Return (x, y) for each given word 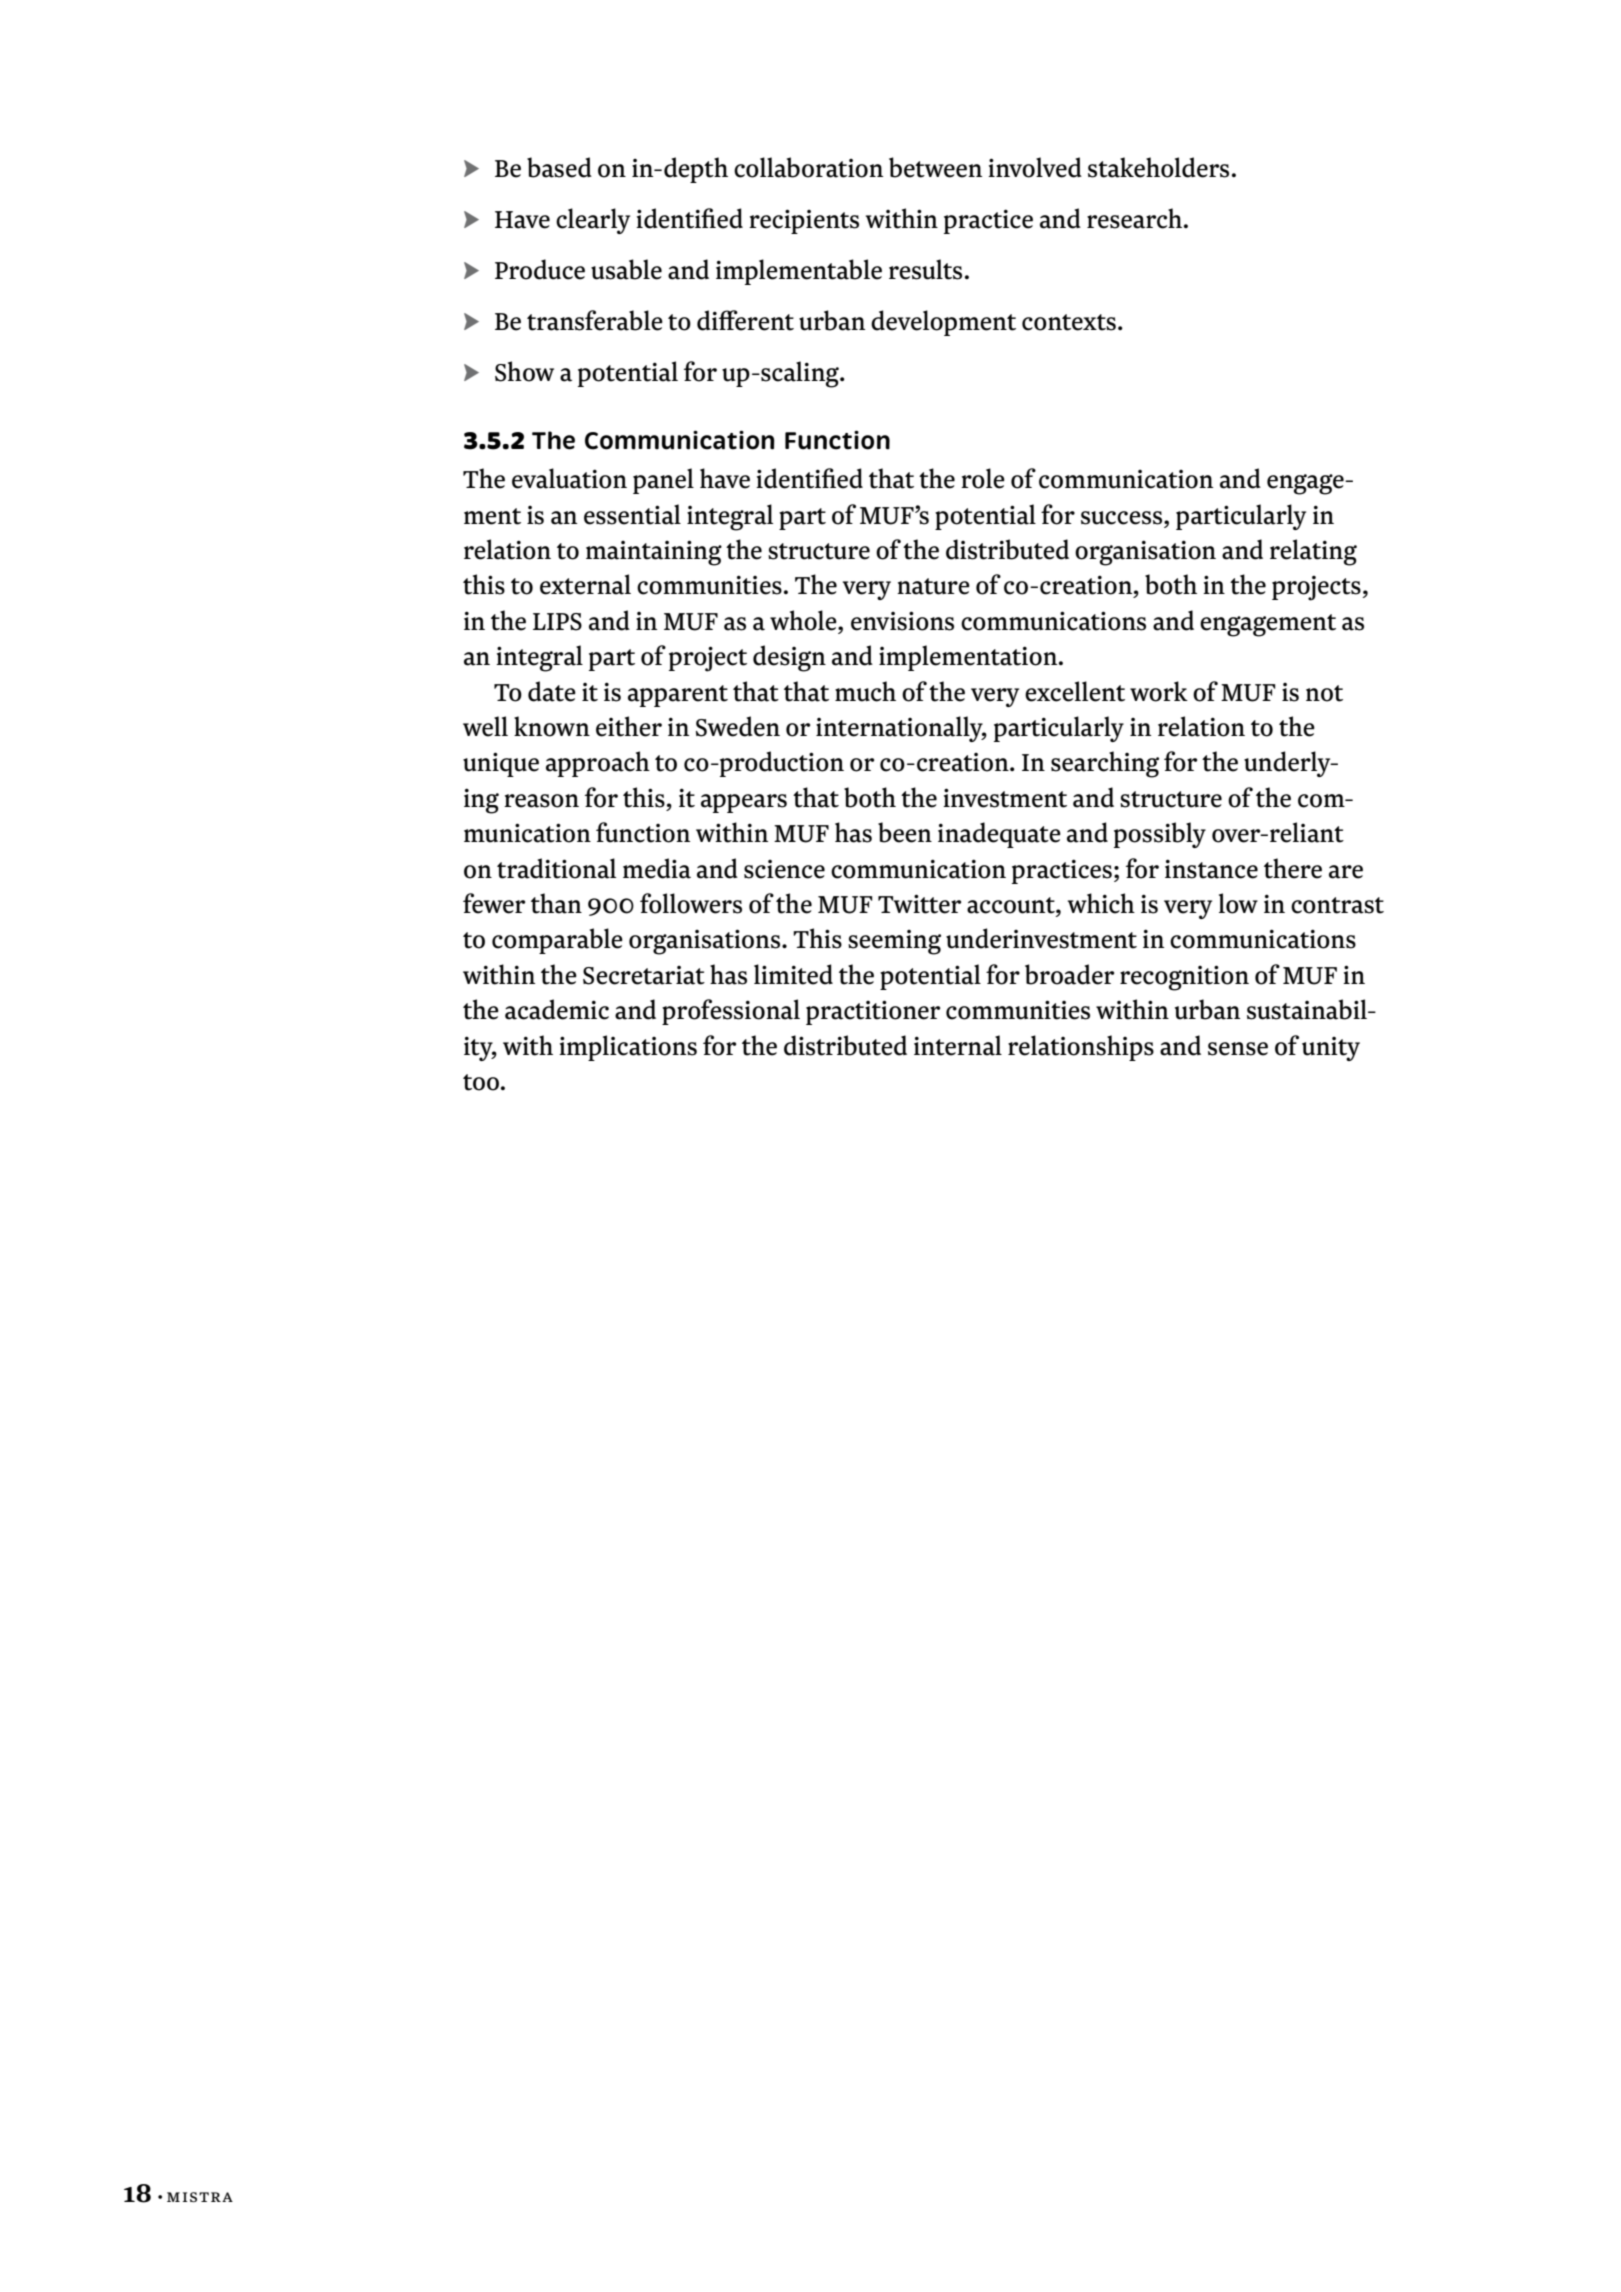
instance (1211, 869)
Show (524, 371)
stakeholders (1158, 167)
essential (632, 514)
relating (1313, 552)
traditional (556, 868)
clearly (593, 221)
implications (628, 1048)
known (552, 726)
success (1123, 518)
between (935, 167)
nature (933, 586)
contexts (1069, 322)
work (1159, 691)
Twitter (919, 904)
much (865, 691)
